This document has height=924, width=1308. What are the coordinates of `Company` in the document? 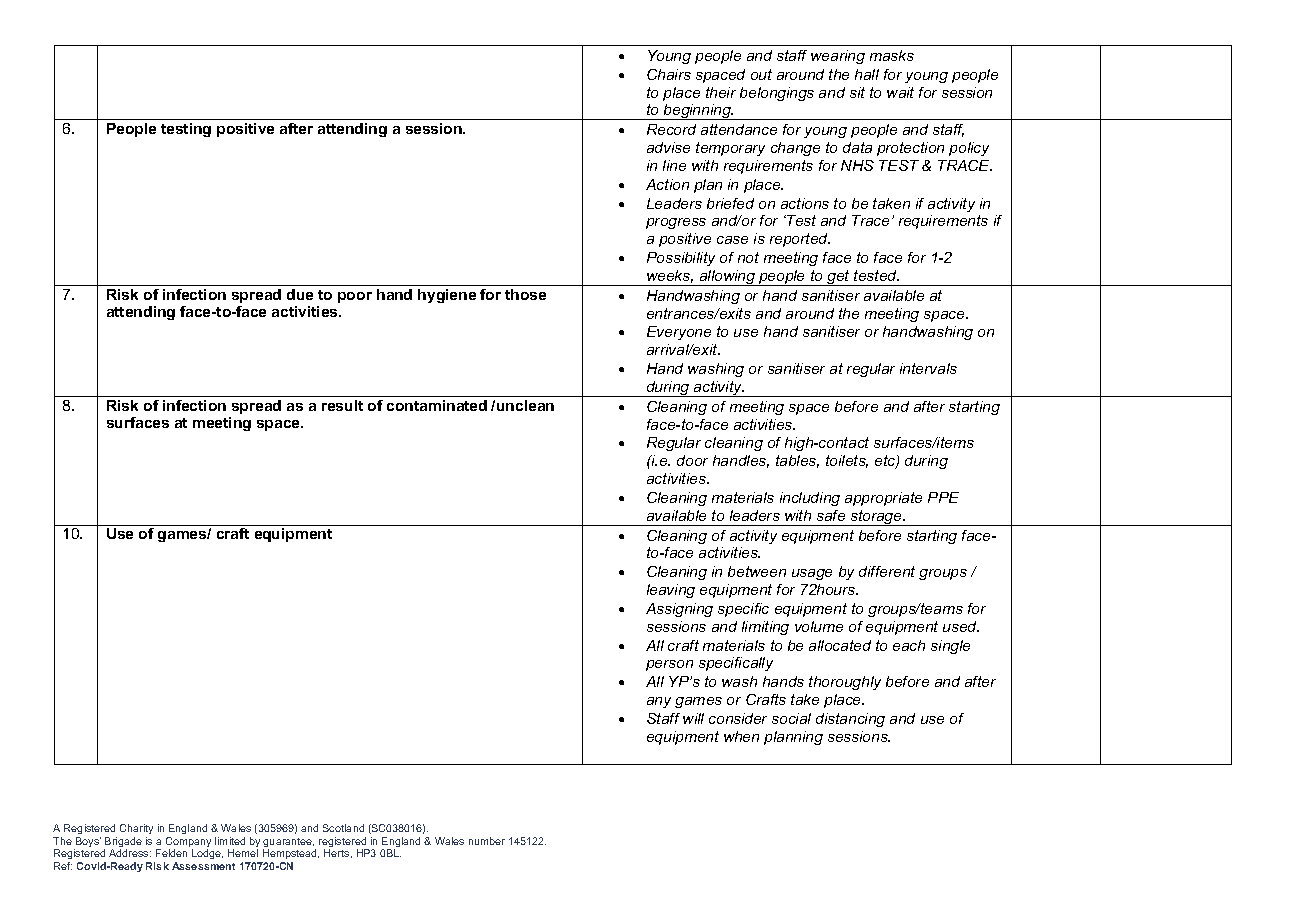 It's located at (188, 843).
